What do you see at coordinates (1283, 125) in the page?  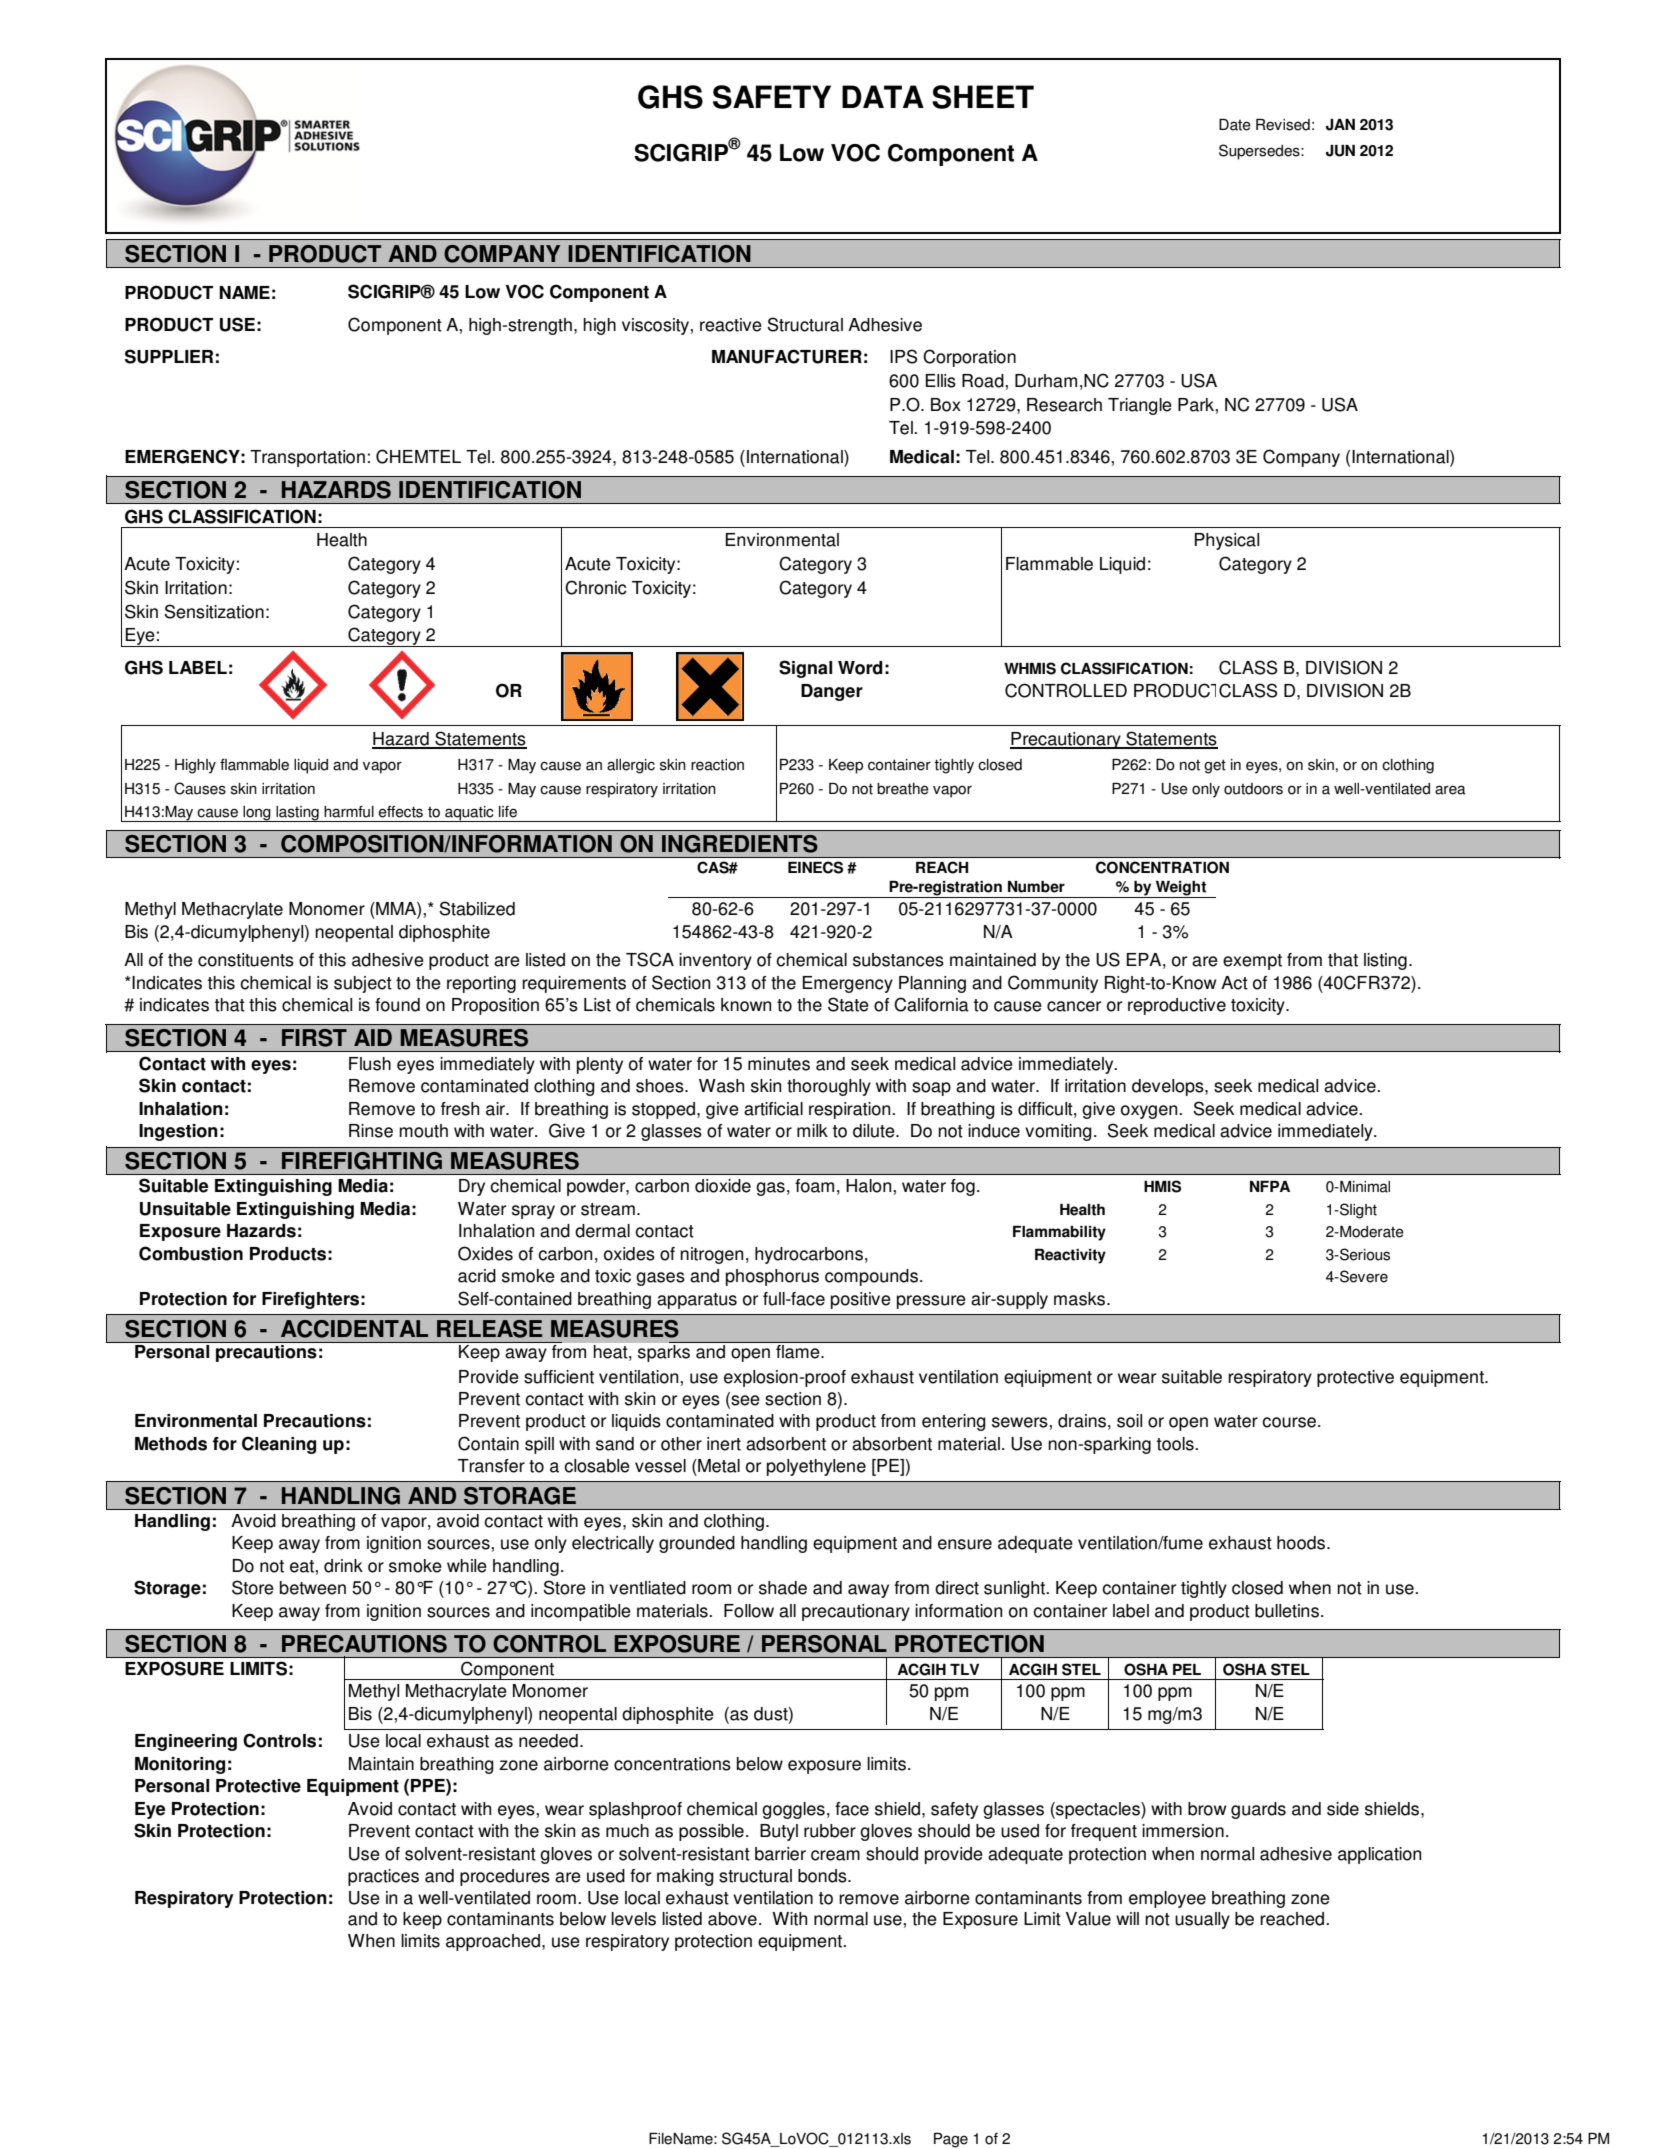 I see `Revised` at bounding box center [1283, 125].
